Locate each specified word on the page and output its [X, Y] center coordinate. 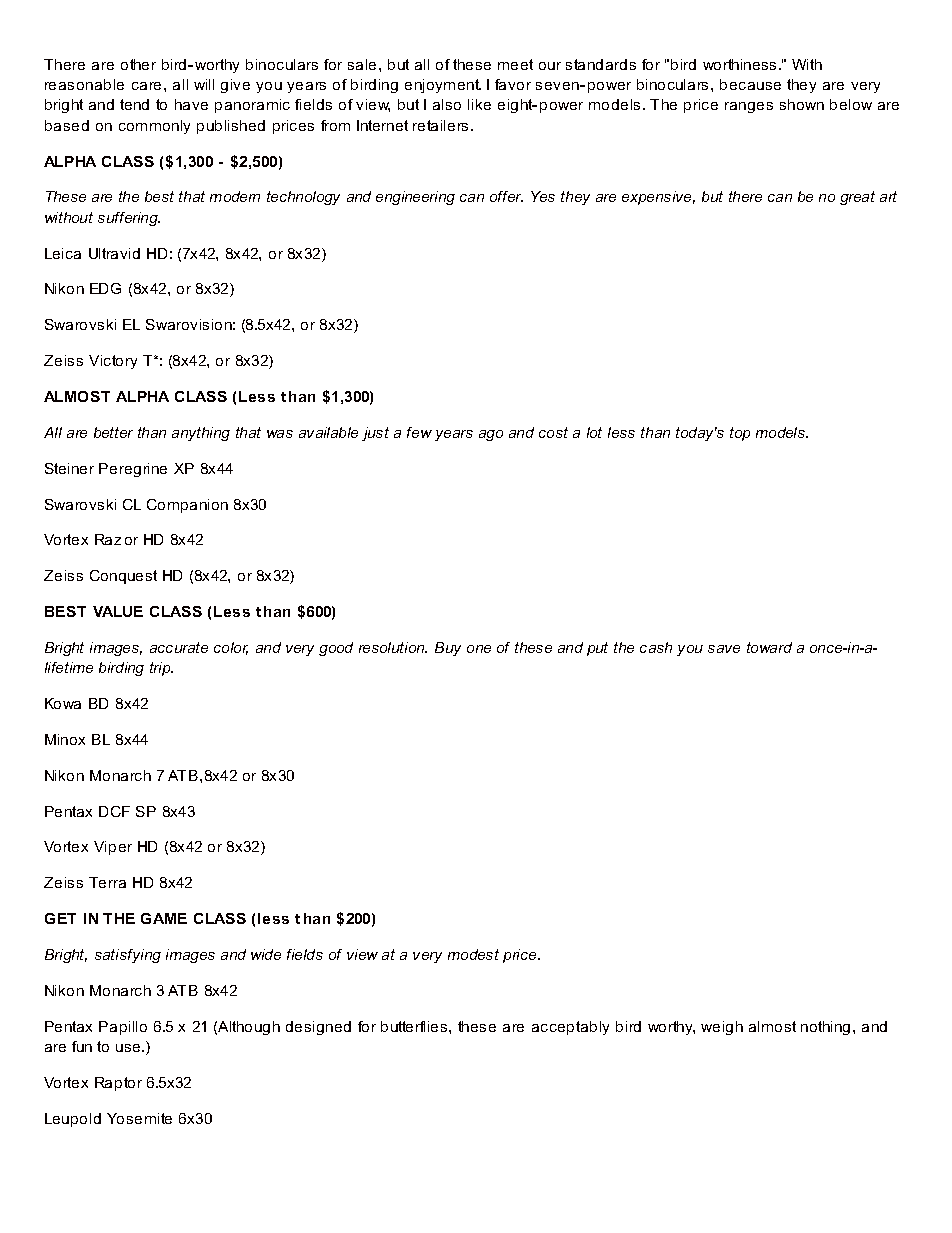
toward [769, 647]
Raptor [118, 1084]
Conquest [123, 577]
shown [802, 104]
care [146, 86]
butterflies [415, 1026]
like [479, 104]
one [479, 649]
